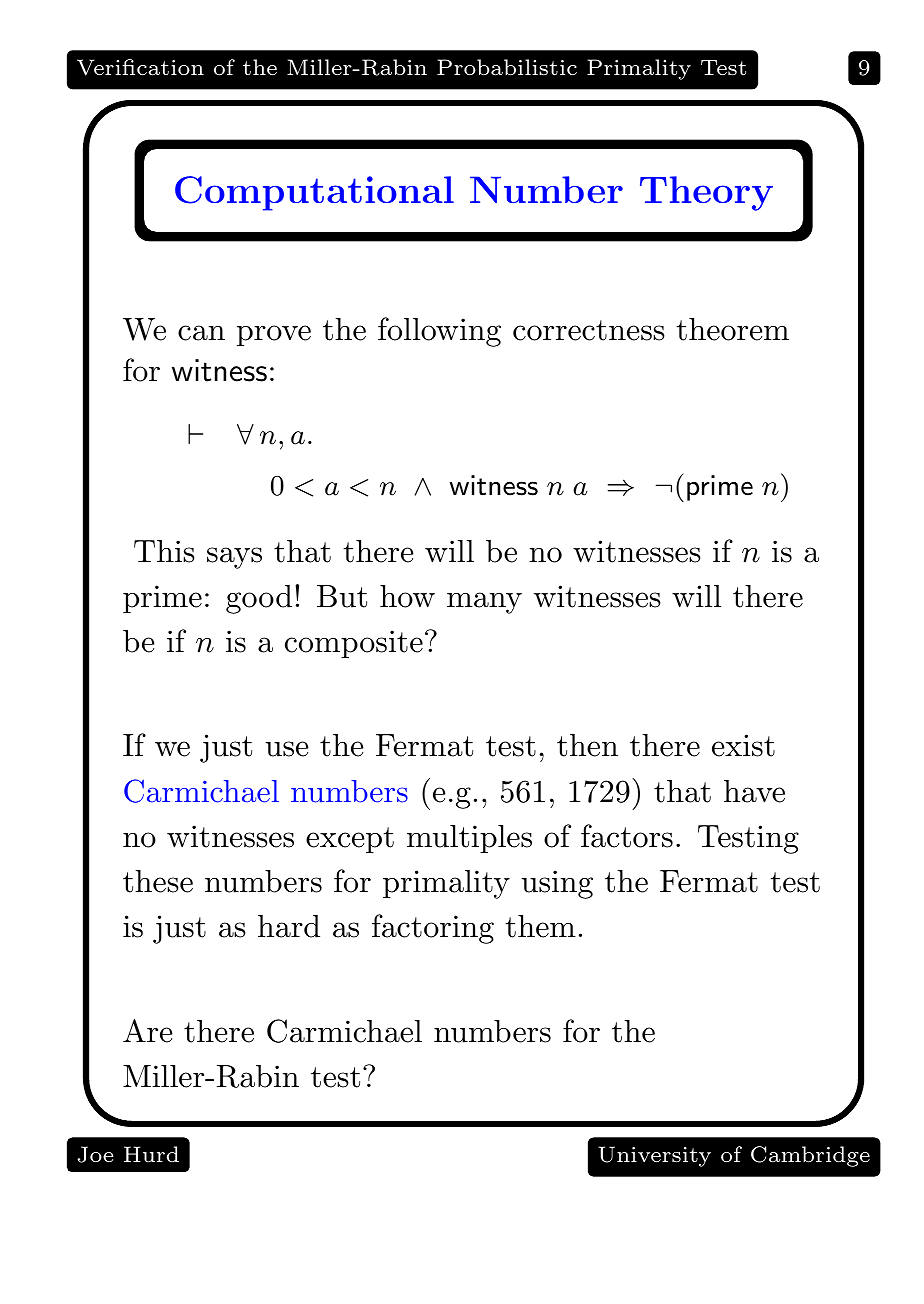 The width and height of the image is (924, 1304). I want to click on Cambridge, so click(810, 1156).
